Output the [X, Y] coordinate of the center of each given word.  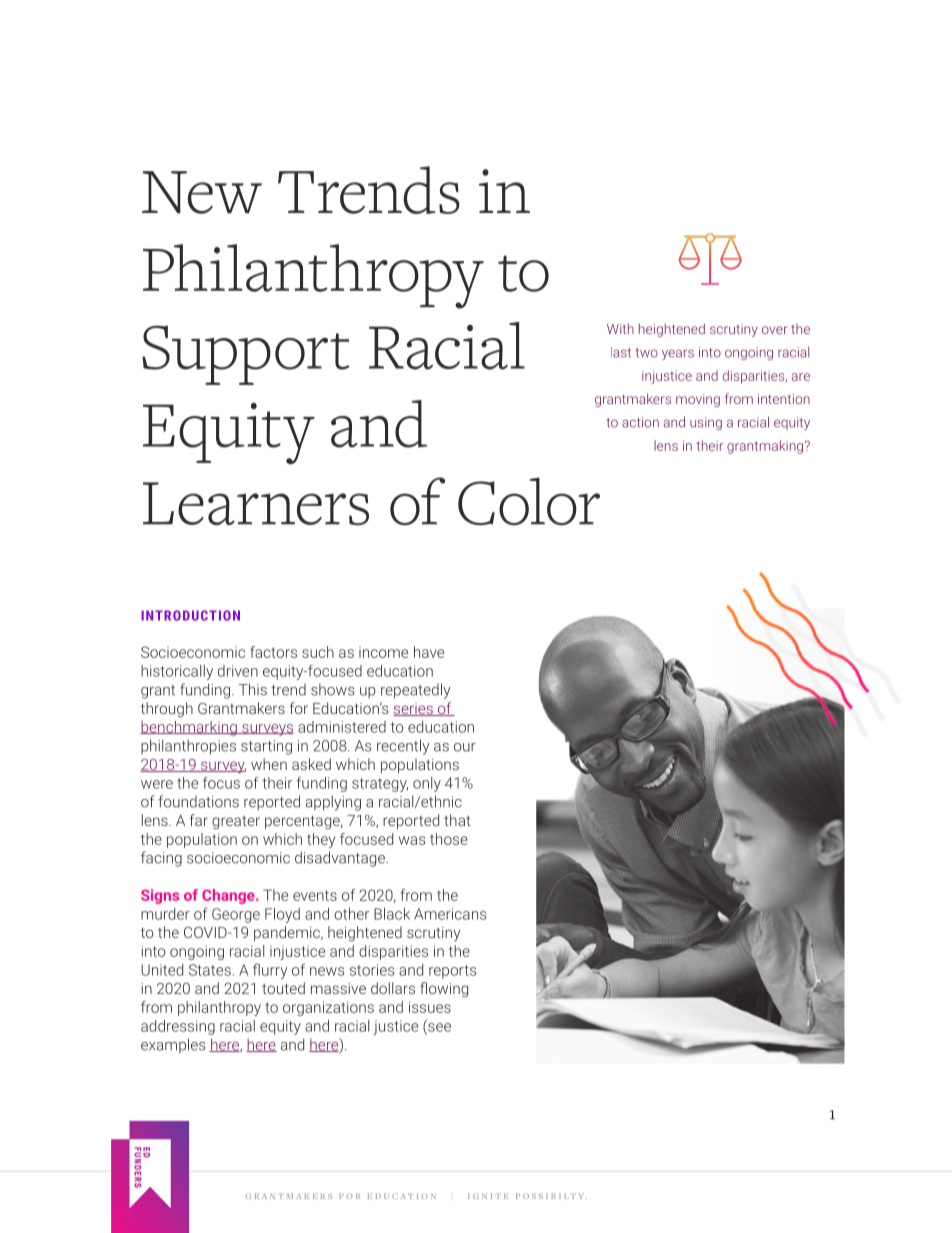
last [621, 352]
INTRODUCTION [190, 615]
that [457, 820]
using [706, 423]
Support [245, 355]
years [678, 355]
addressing [178, 1027]
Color [529, 501]
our [465, 747]
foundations [198, 801]
